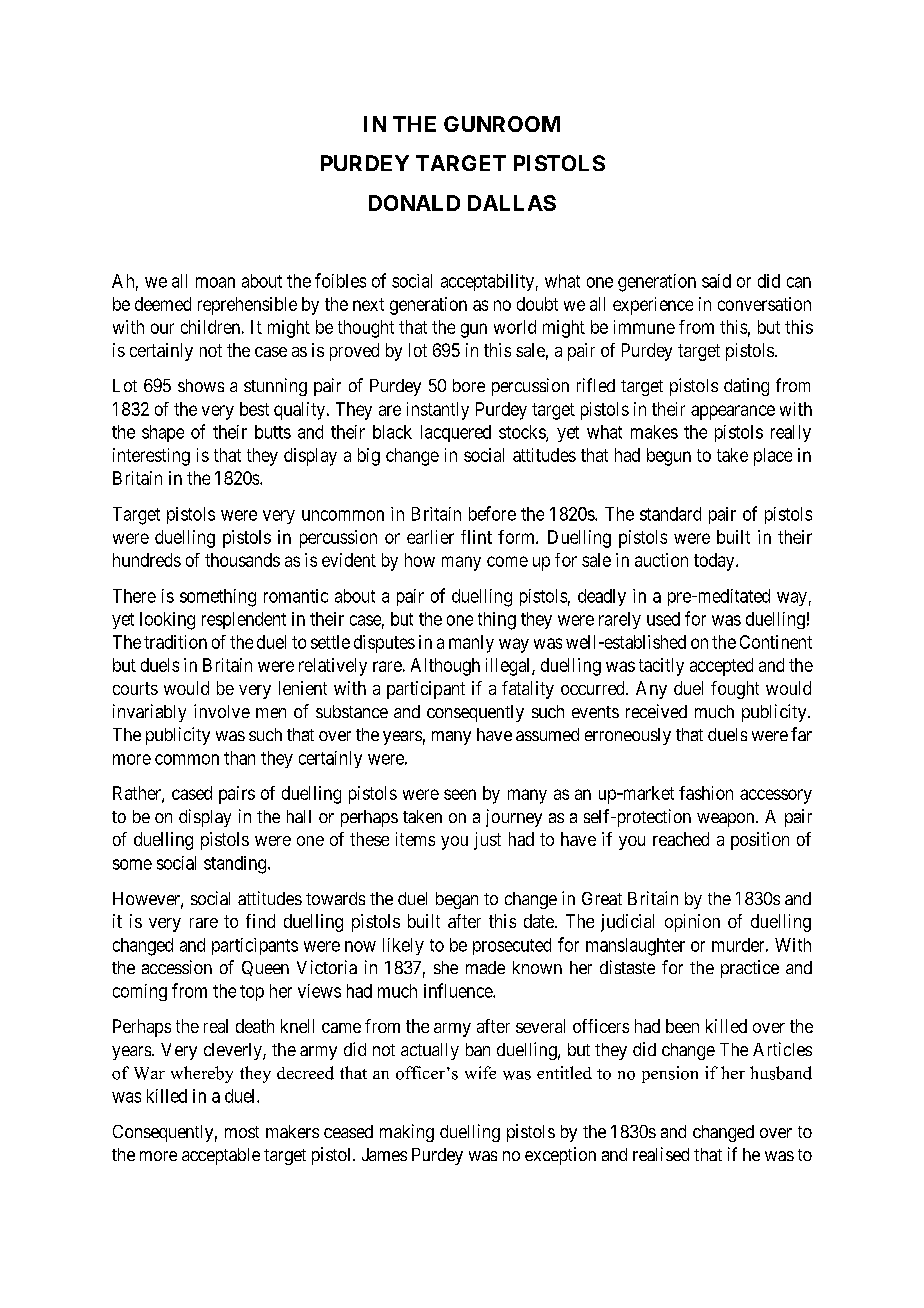 This document has width=924, height=1308. What do you see at coordinates (727, 820) in the document?
I see `weapon` at bounding box center [727, 820].
